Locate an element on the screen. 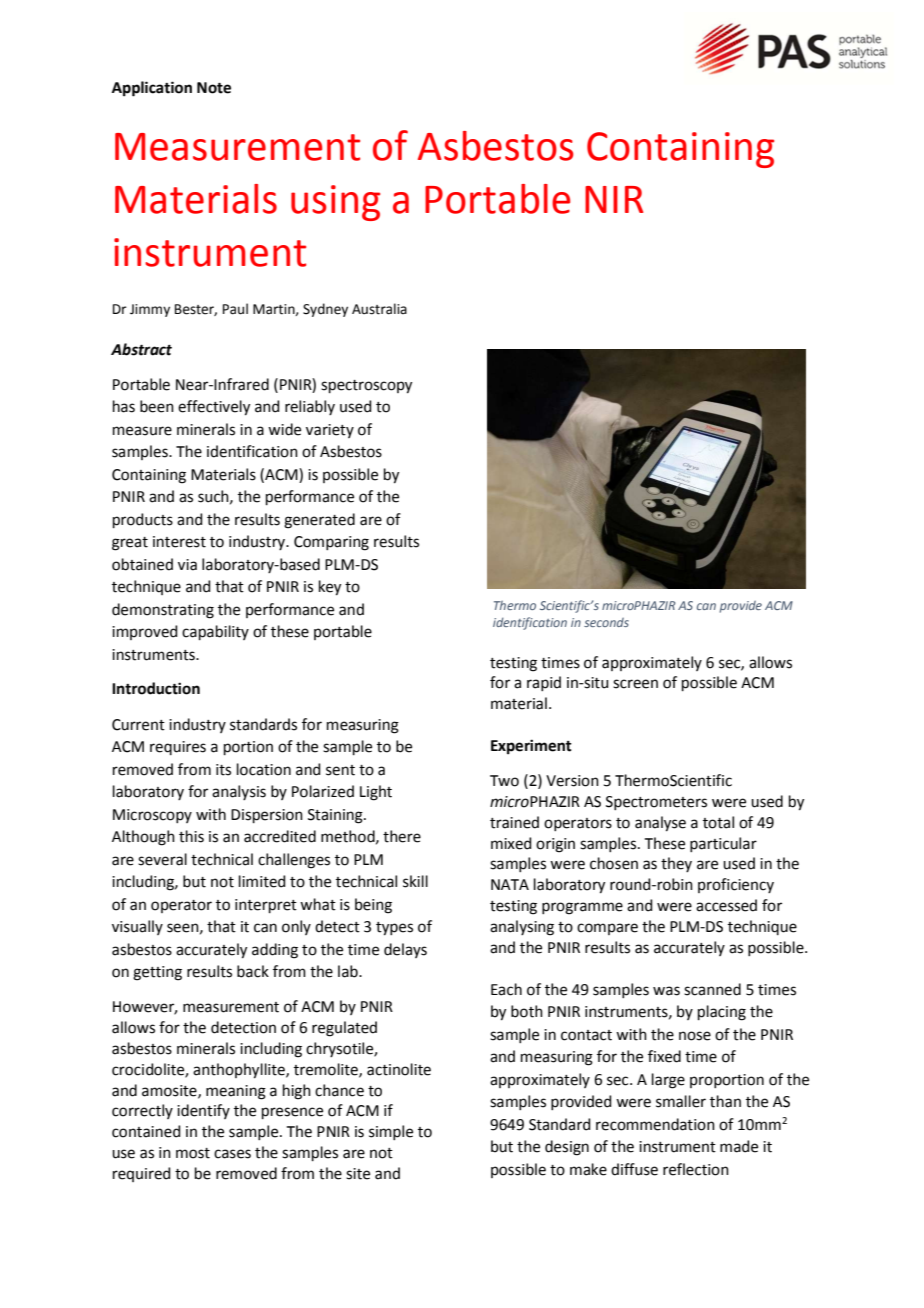 This screenshot has height=1308, width=924. capability is located at coordinates (215, 632).
